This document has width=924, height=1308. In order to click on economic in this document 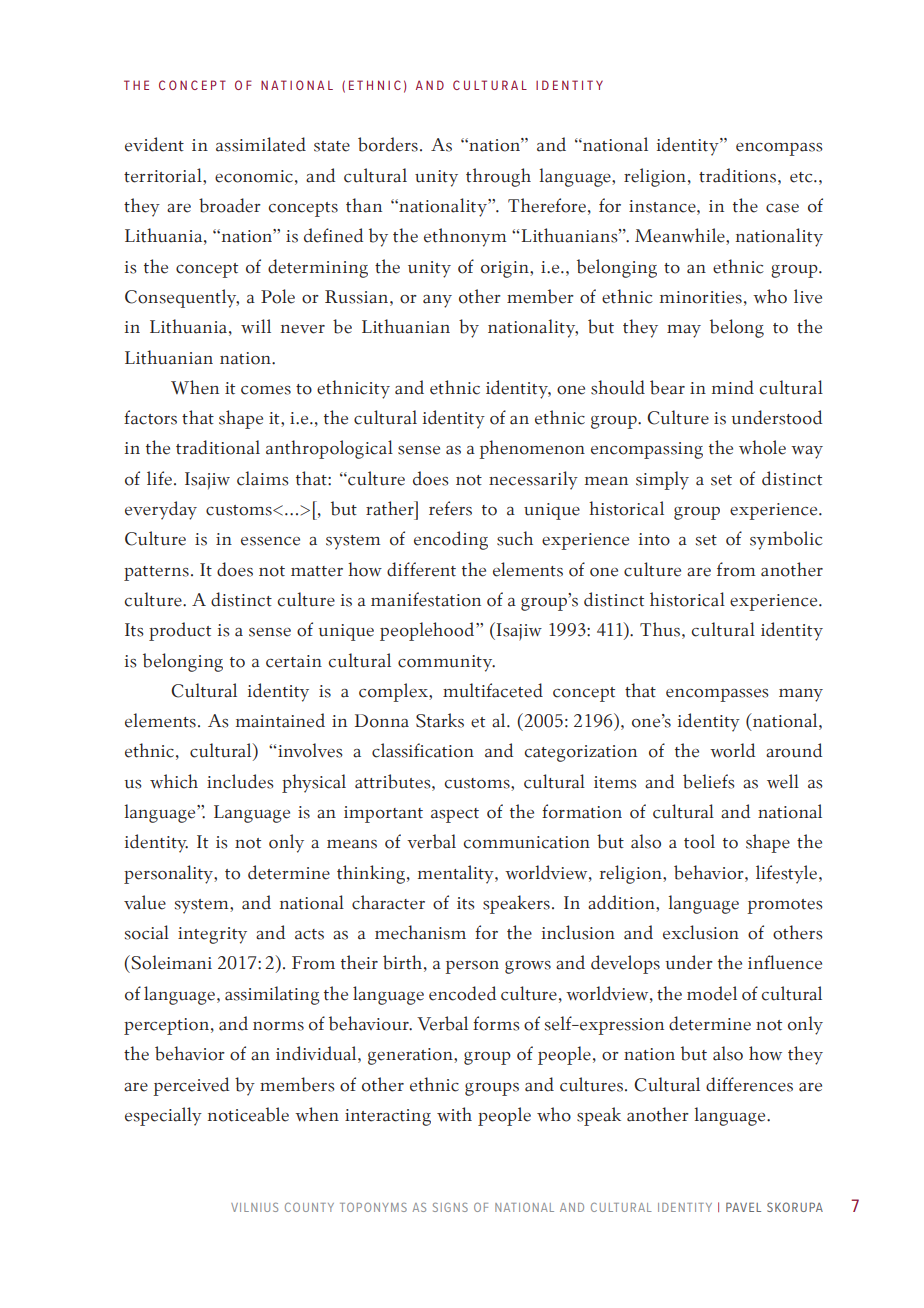, I will do `click(254, 176)`.
